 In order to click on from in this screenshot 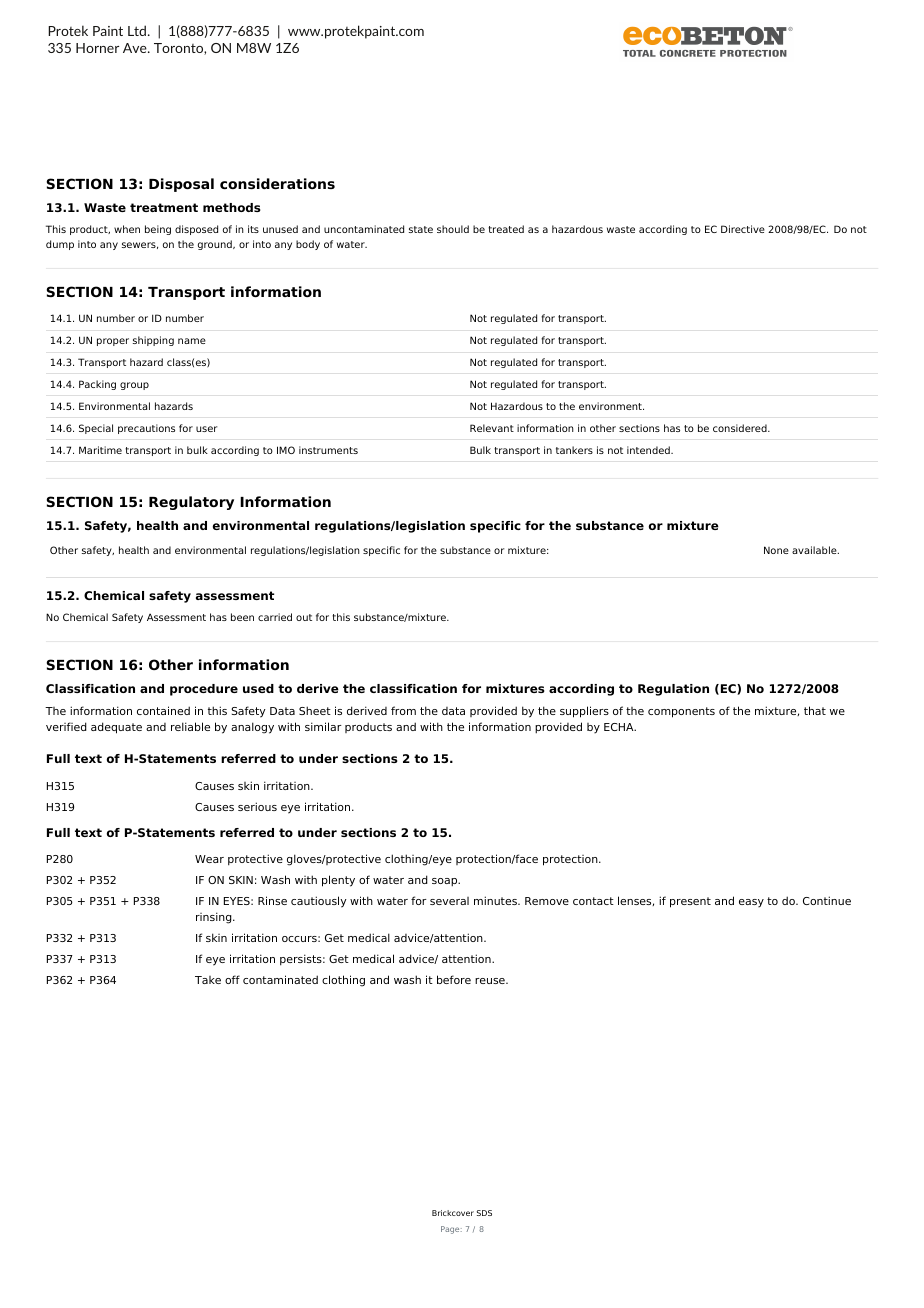, I will do `click(403, 710)`.
